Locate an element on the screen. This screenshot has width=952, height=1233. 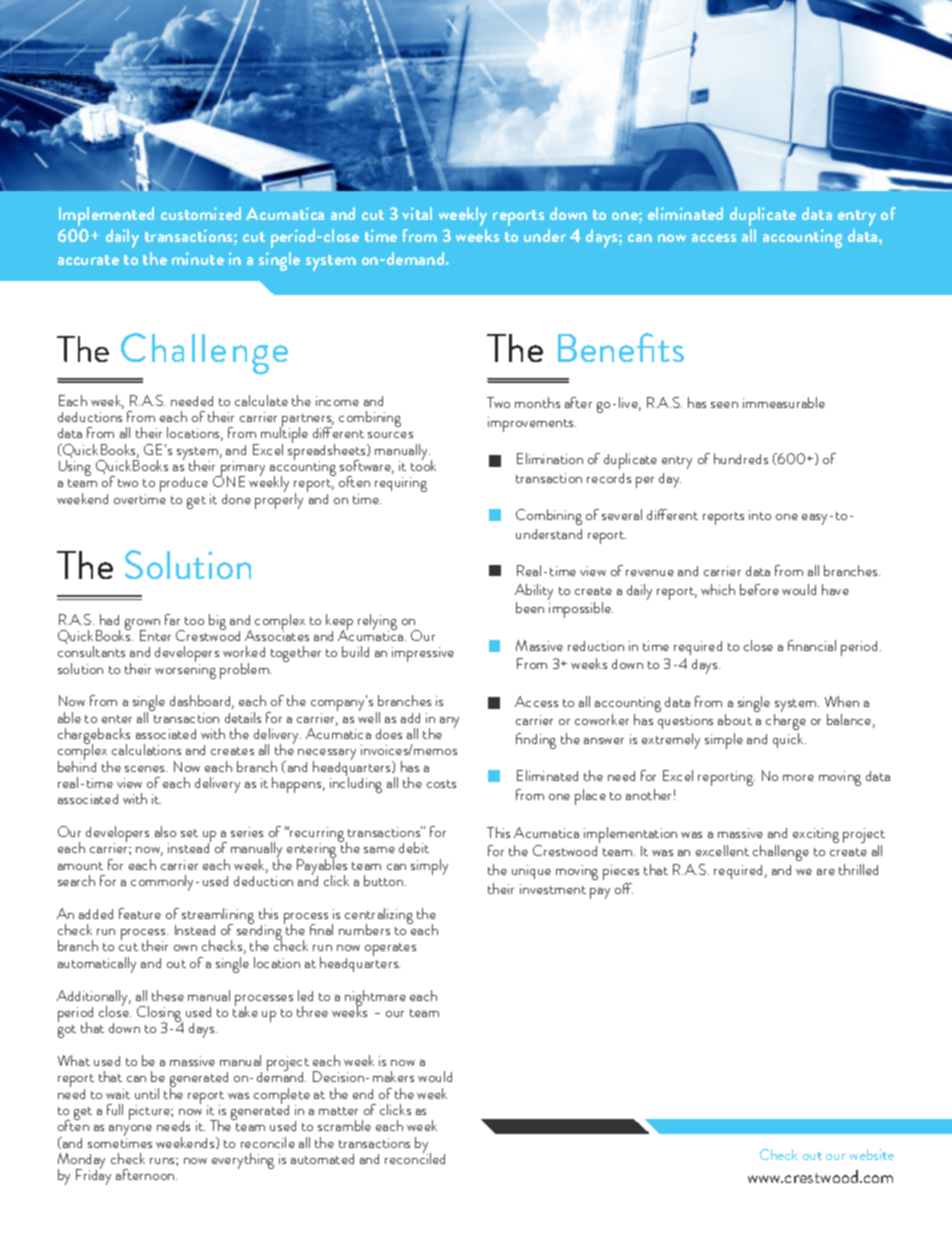
thrilled is located at coordinates (858, 869).
